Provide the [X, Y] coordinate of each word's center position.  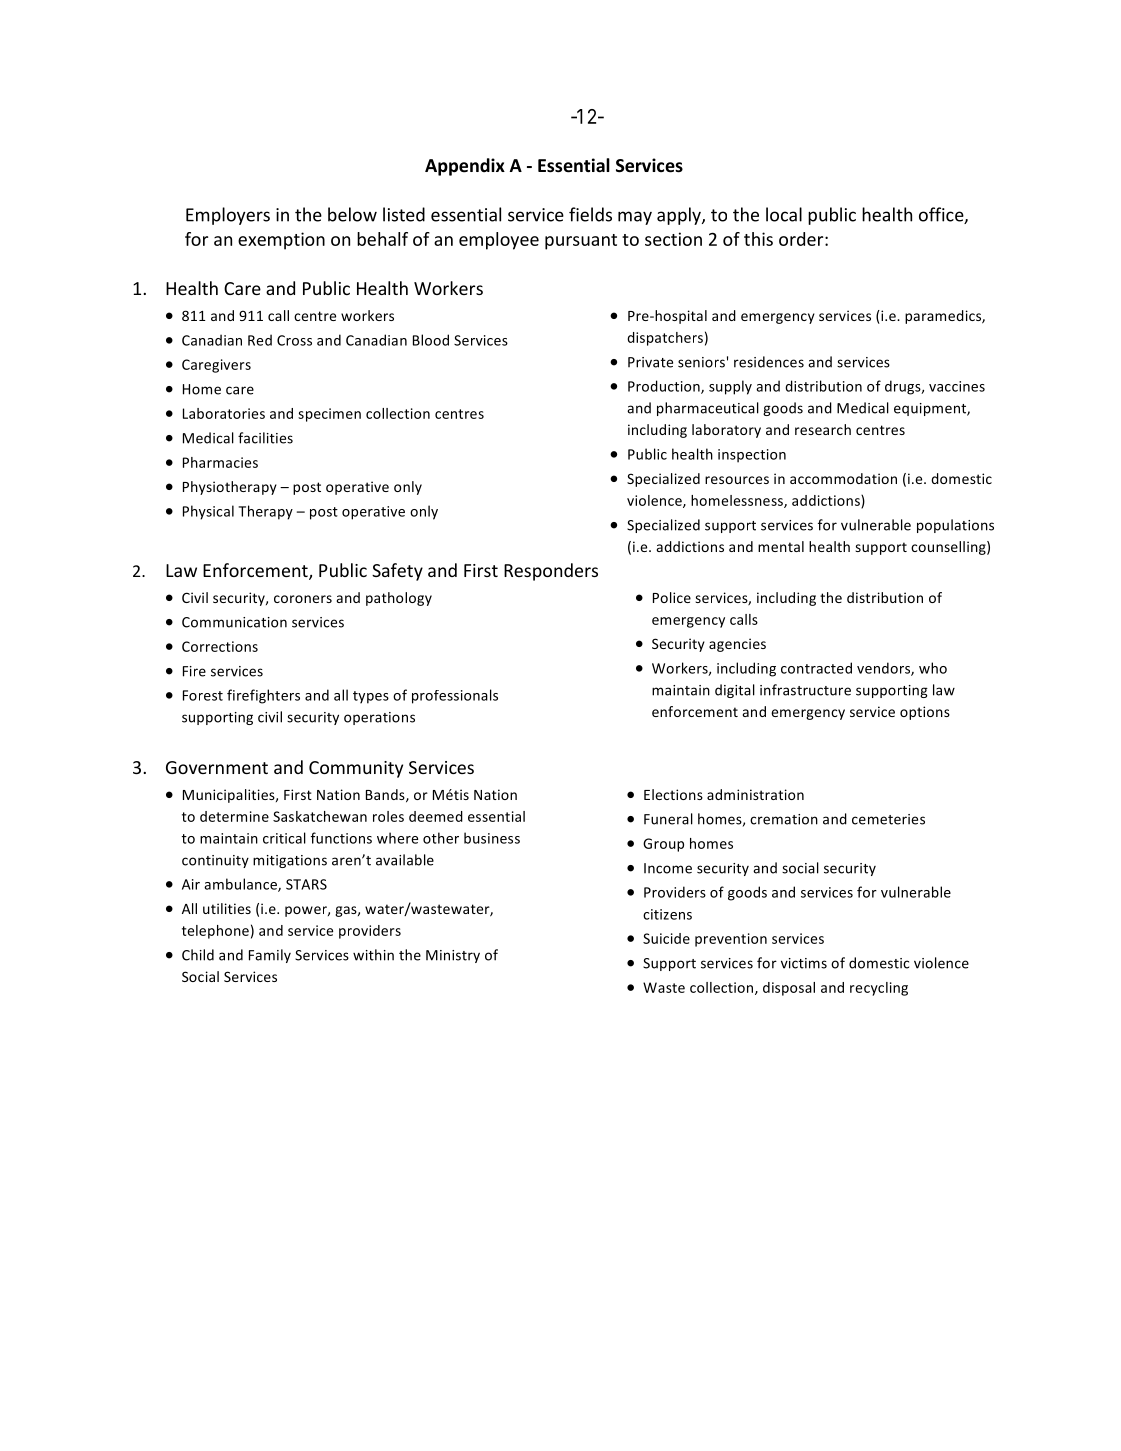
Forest [203, 695]
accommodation [843, 478]
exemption [281, 241]
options [925, 713]
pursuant [581, 242]
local [784, 214]
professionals [455, 696]
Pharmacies [220, 462]
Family [270, 956]
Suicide [666, 938]
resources [737, 480]
